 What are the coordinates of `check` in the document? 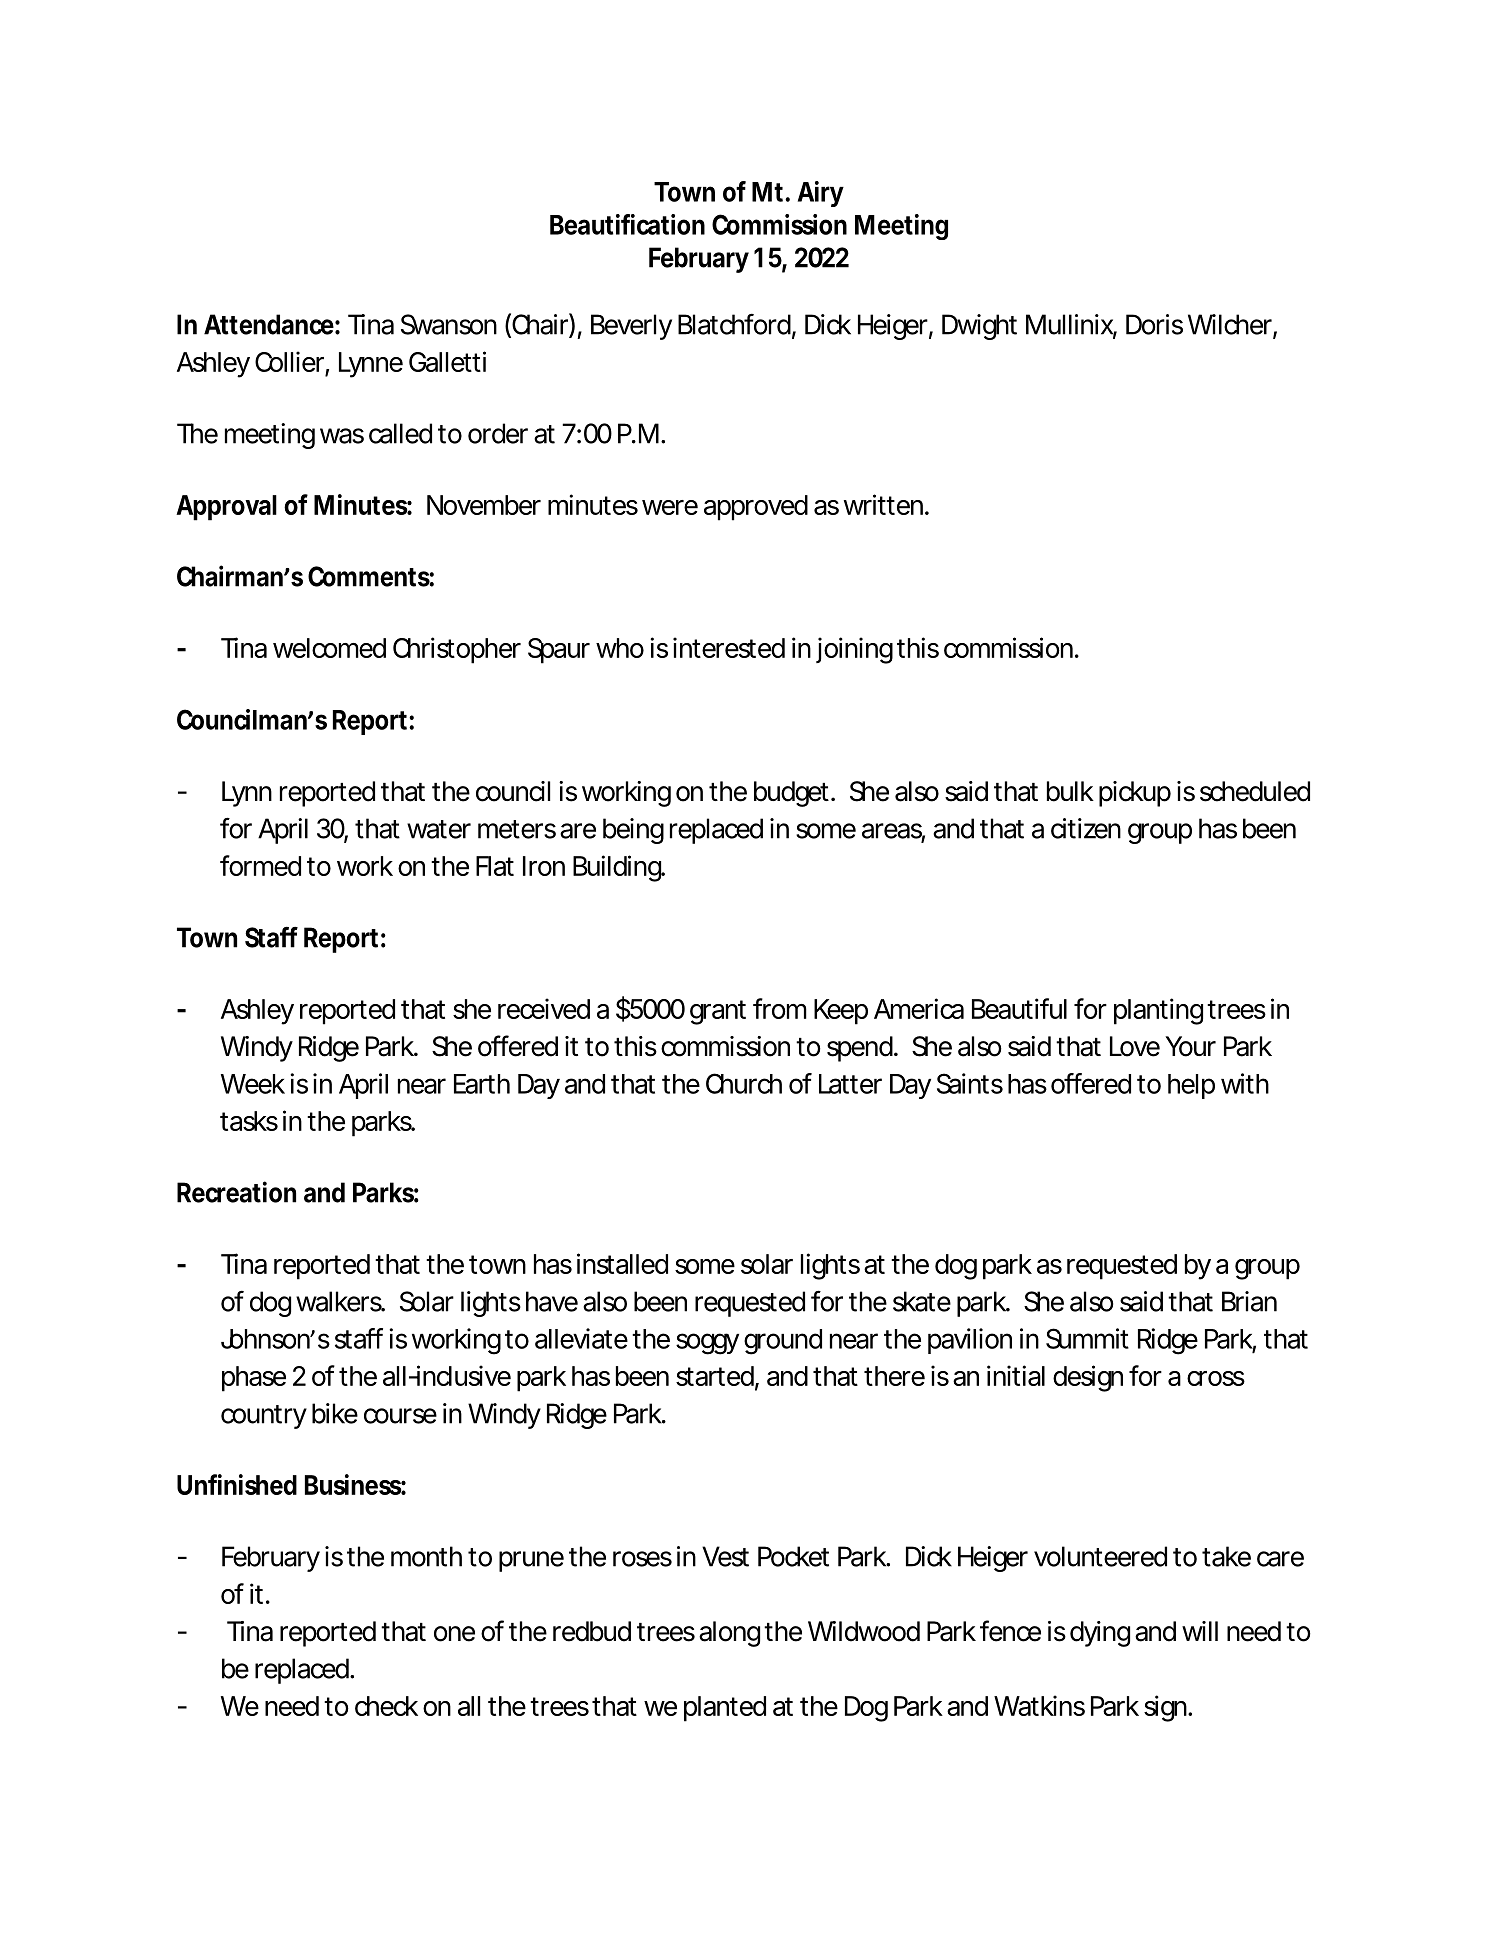 It's located at (386, 1706).
